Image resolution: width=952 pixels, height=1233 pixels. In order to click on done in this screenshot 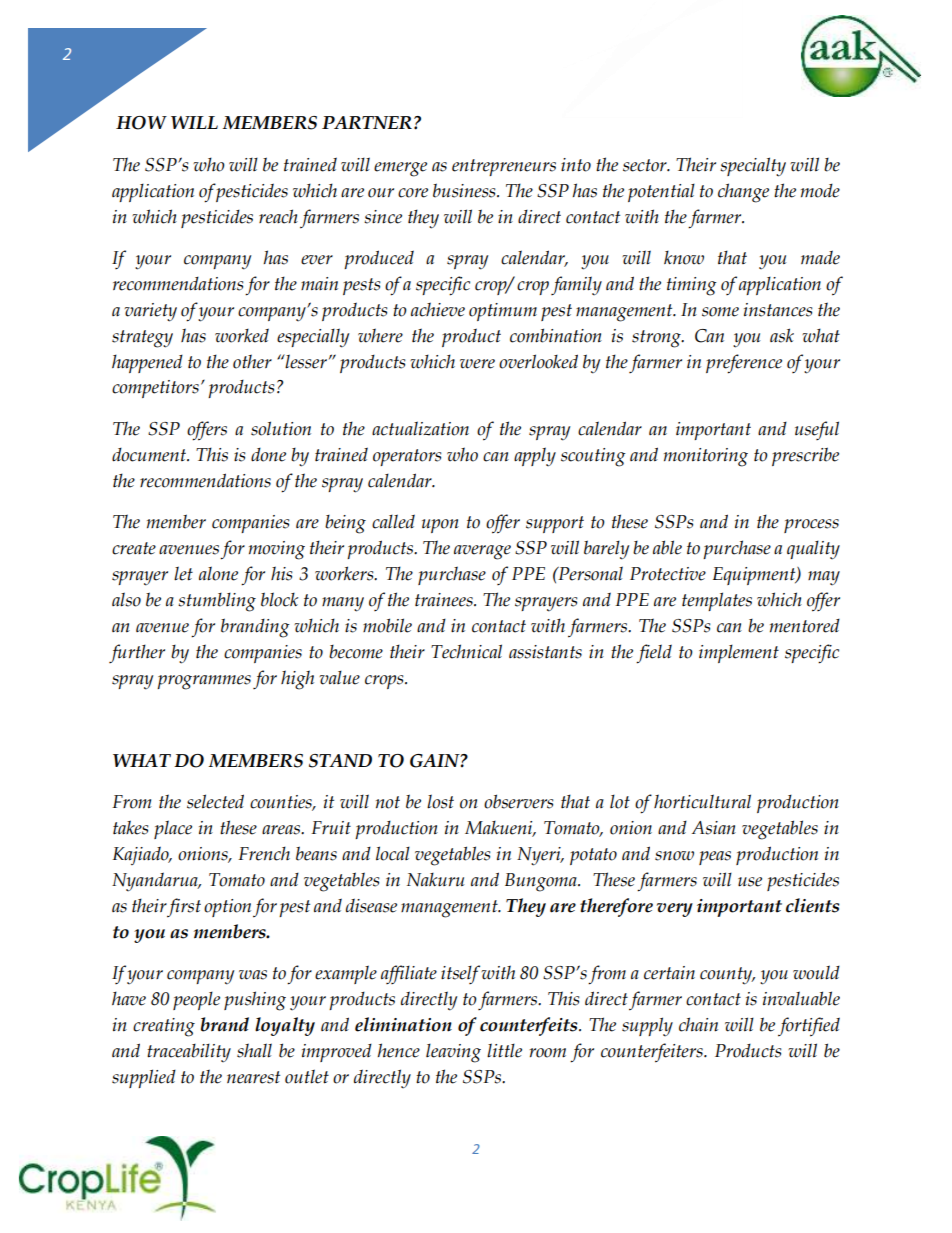, I will do `click(268, 455)`.
